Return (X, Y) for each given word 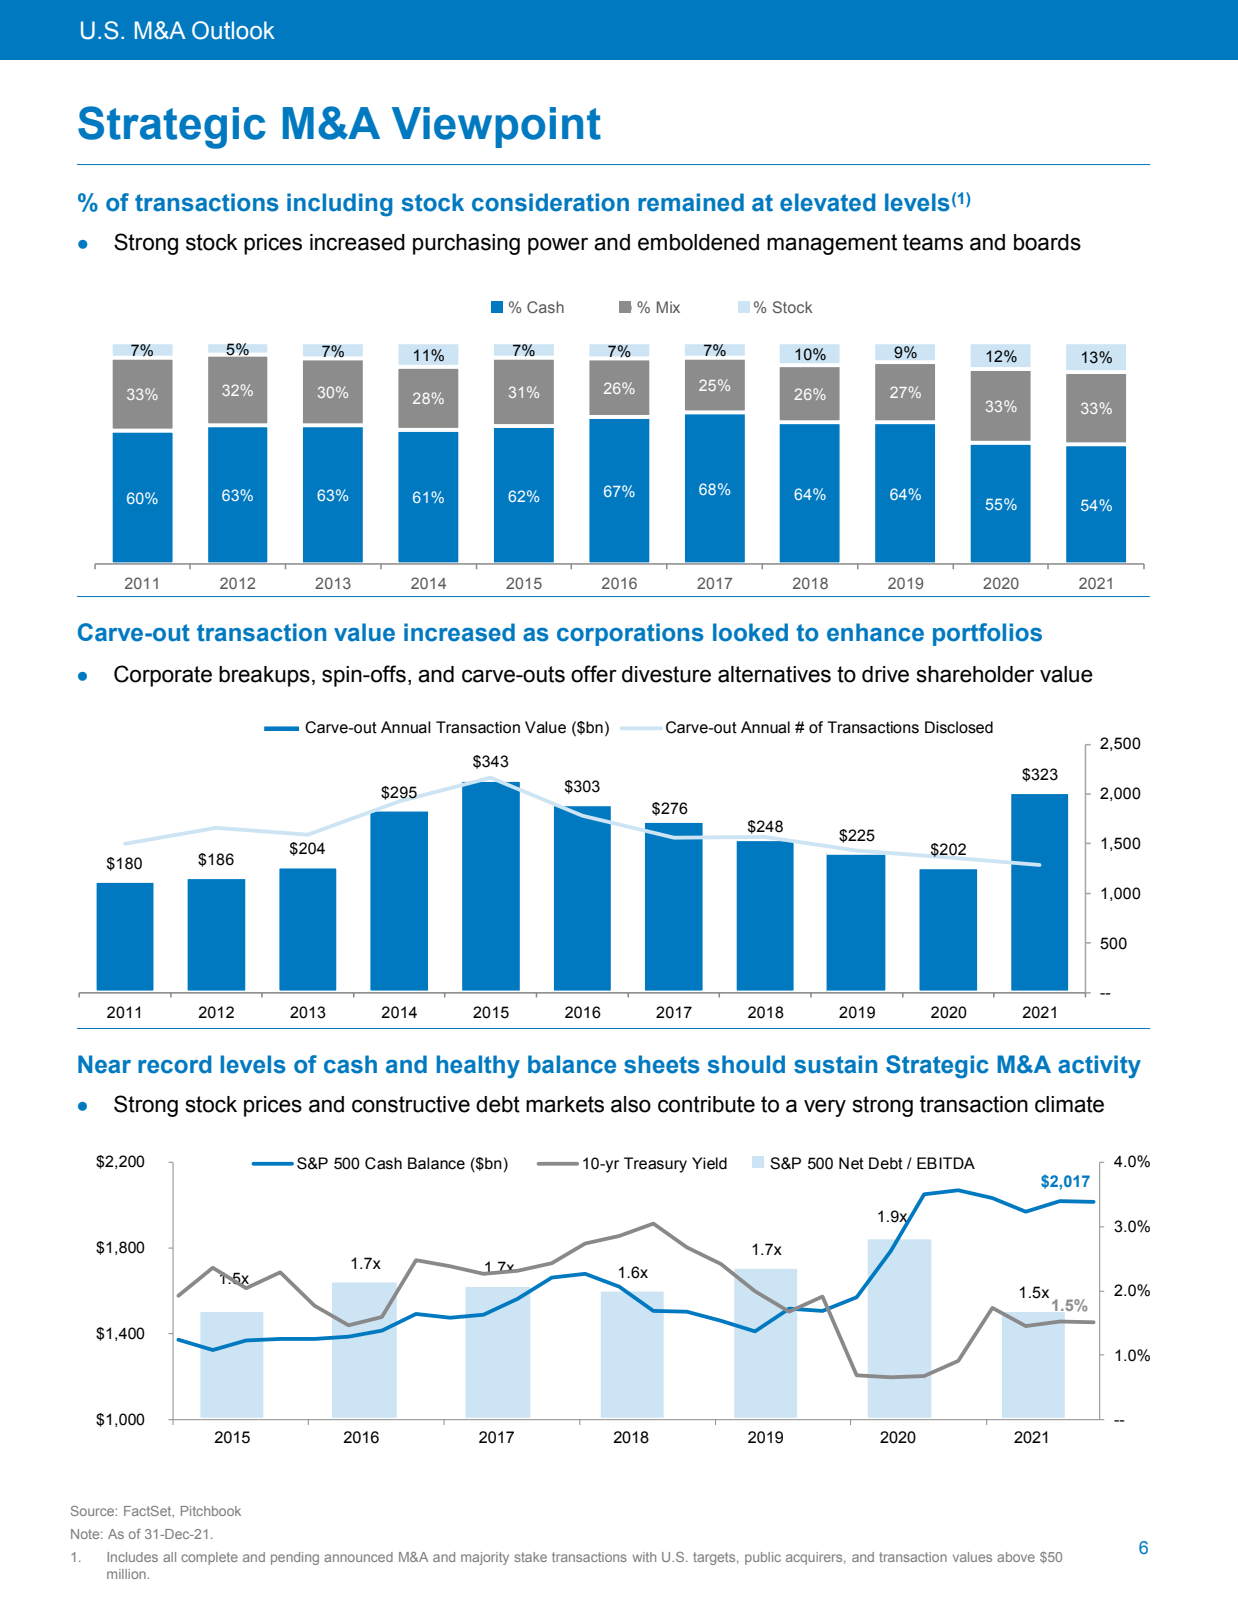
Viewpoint (496, 127)
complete (209, 1558)
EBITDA (946, 1163)
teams (933, 242)
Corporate (163, 676)
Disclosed (959, 727)
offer (594, 674)
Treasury (655, 1165)
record (175, 1064)
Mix (668, 307)
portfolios (987, 634)
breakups (264, 676)
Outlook (233, 30)
